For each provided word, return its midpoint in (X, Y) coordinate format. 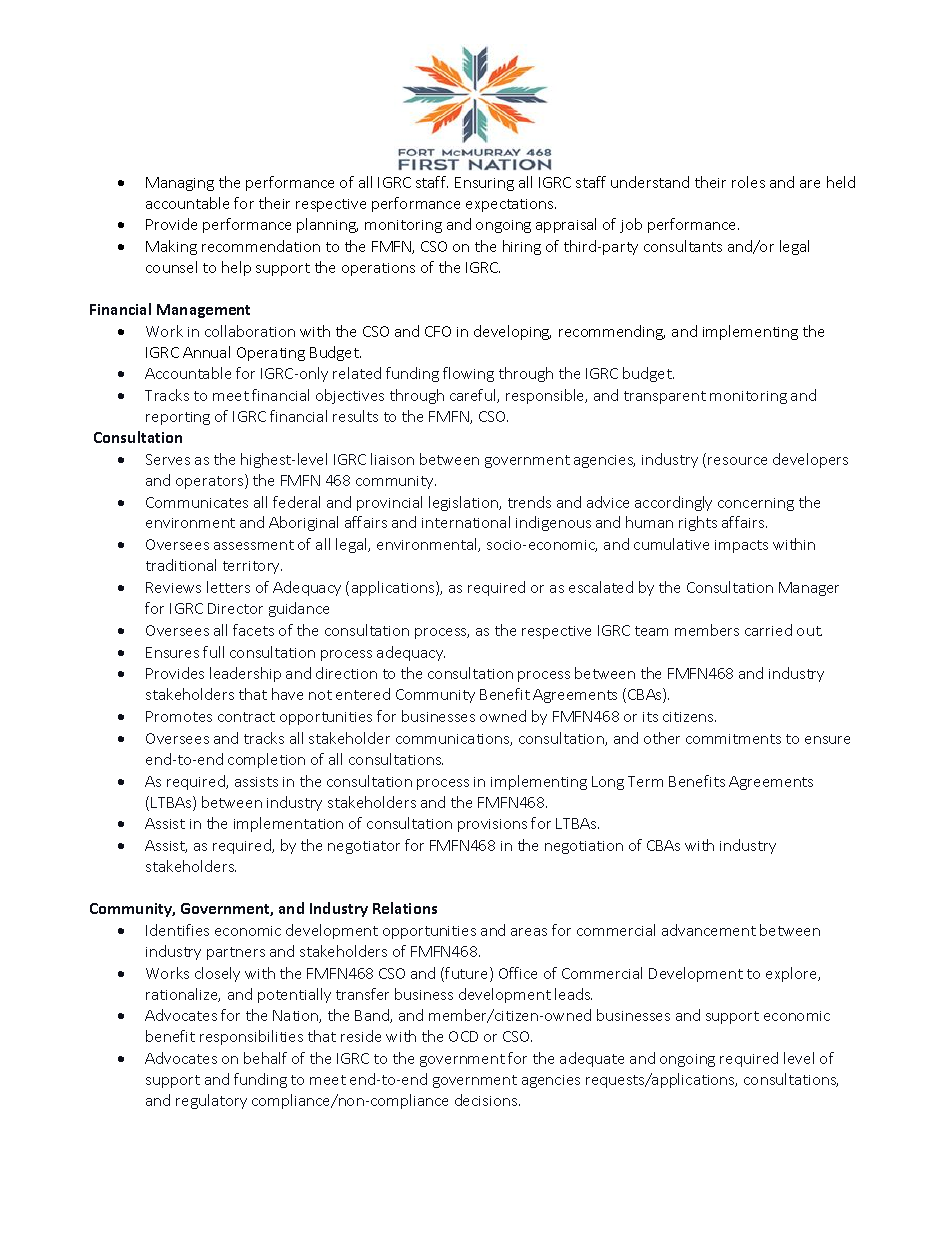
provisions (492, 825)
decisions (487, 1100)
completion (266, 760)
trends (529, 502)
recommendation (261, 246)
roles (748, 182)
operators (211, 481)
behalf (265, 1058)
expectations (511, 205)
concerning (756, 504)
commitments (733, 739)
